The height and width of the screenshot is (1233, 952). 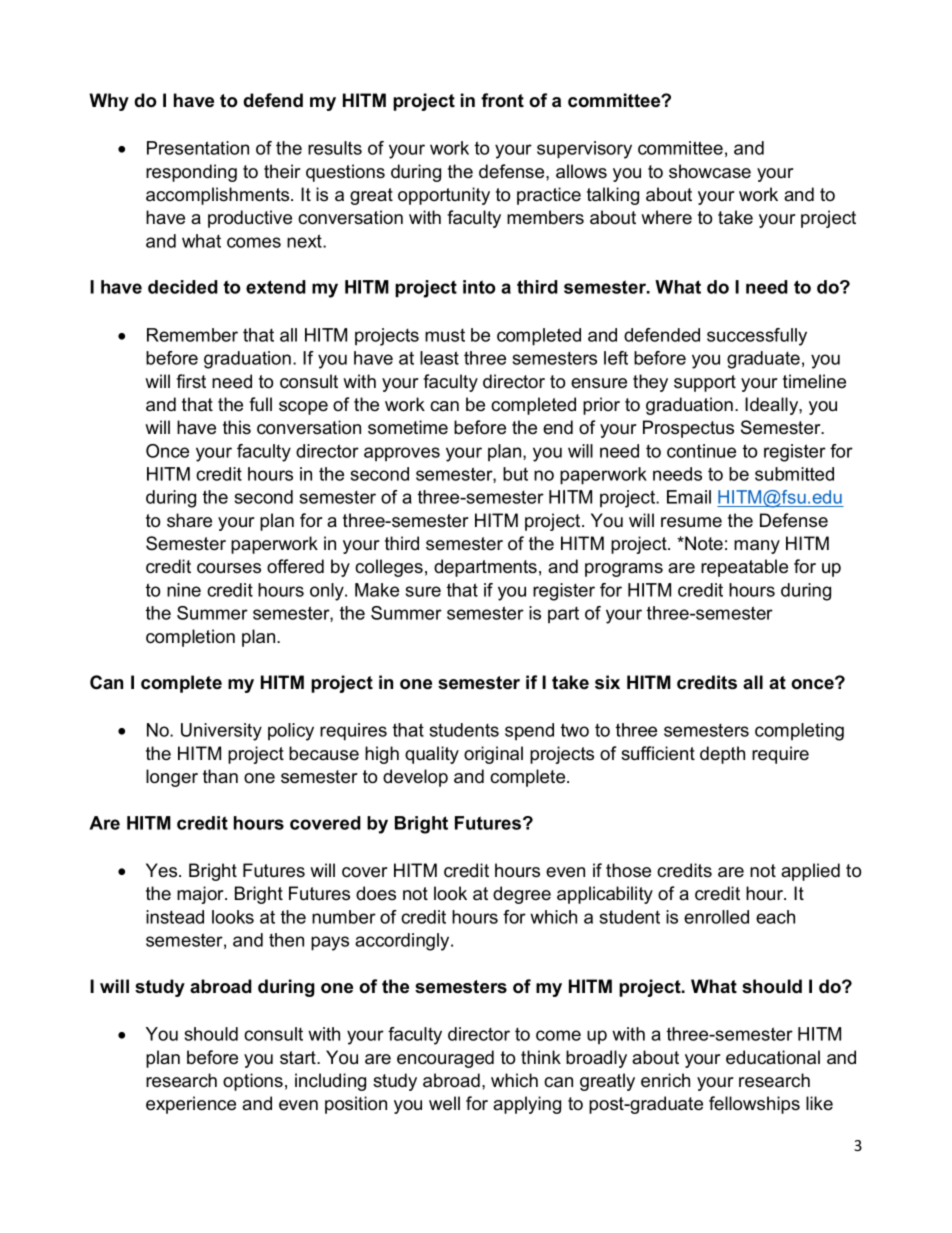 What do you see at coordinates (522, 895) in the screenshot?
I see `degree` at bounding box center [522, 895].
